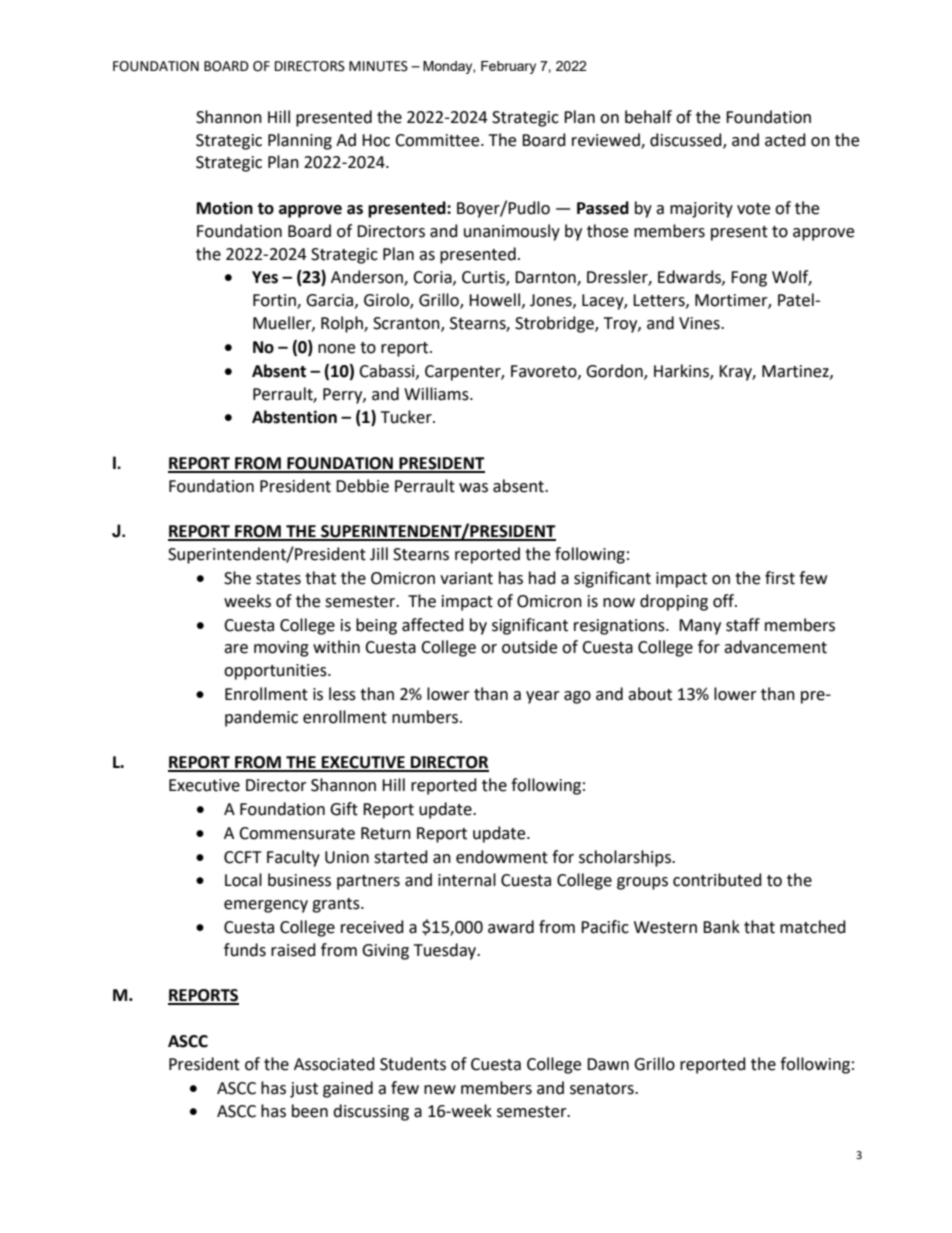 This page has height=1233, width=952. I want to click on states, so click(278, 579).
